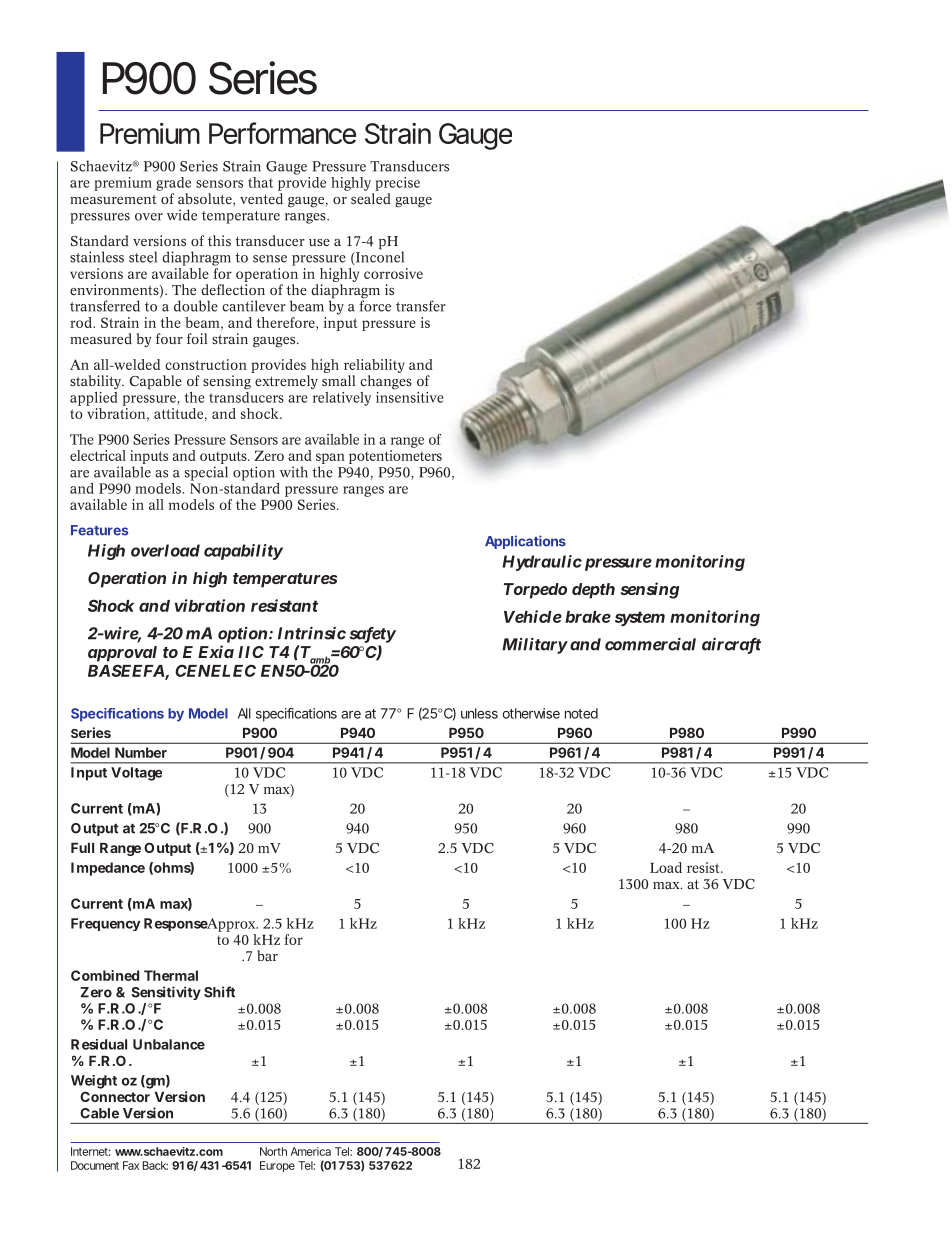 The image size is (952, 1233). I want to click on precise, so click(397, 184).
